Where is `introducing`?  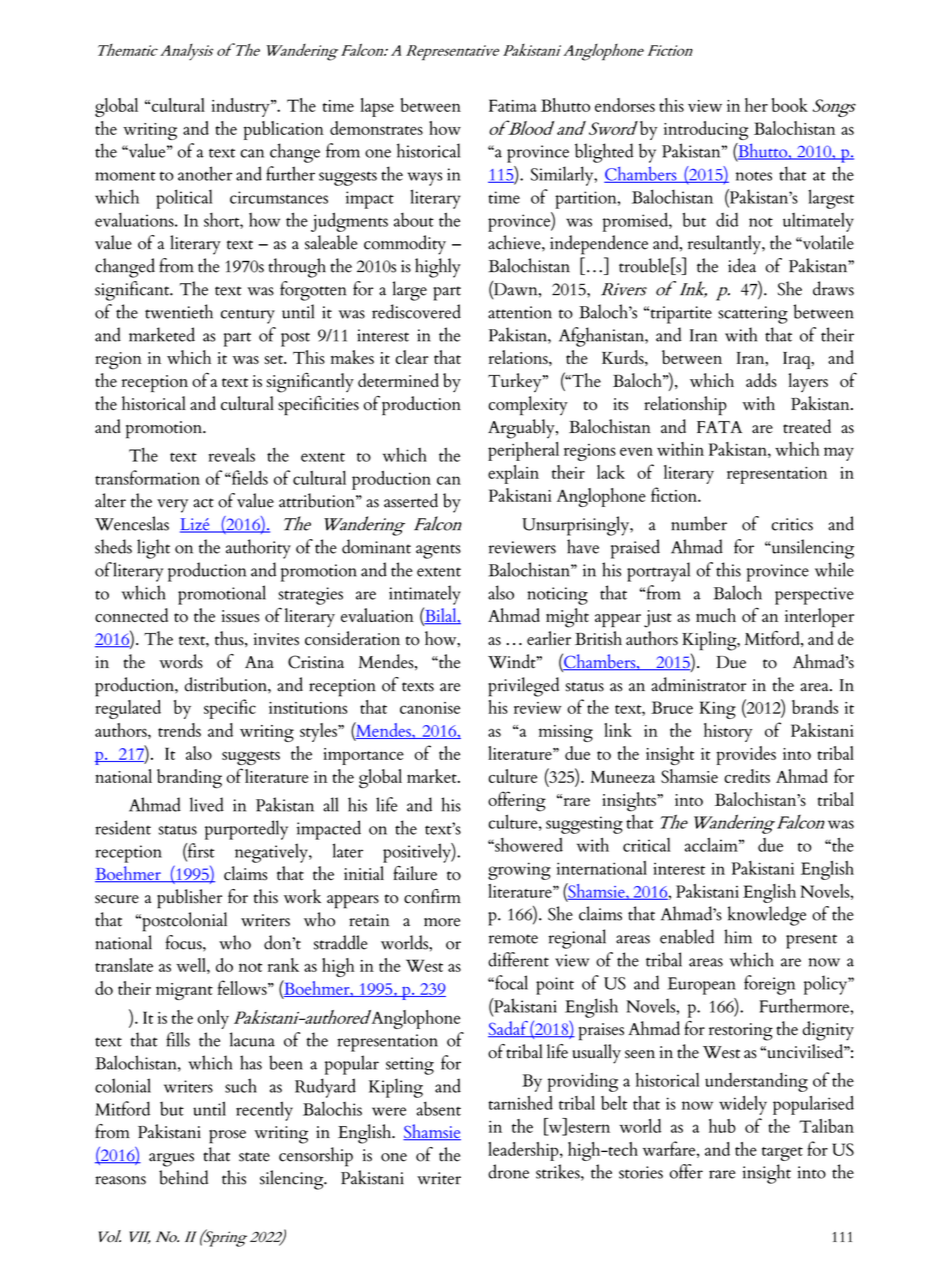 introducing is located at coordinates (706, 130).
